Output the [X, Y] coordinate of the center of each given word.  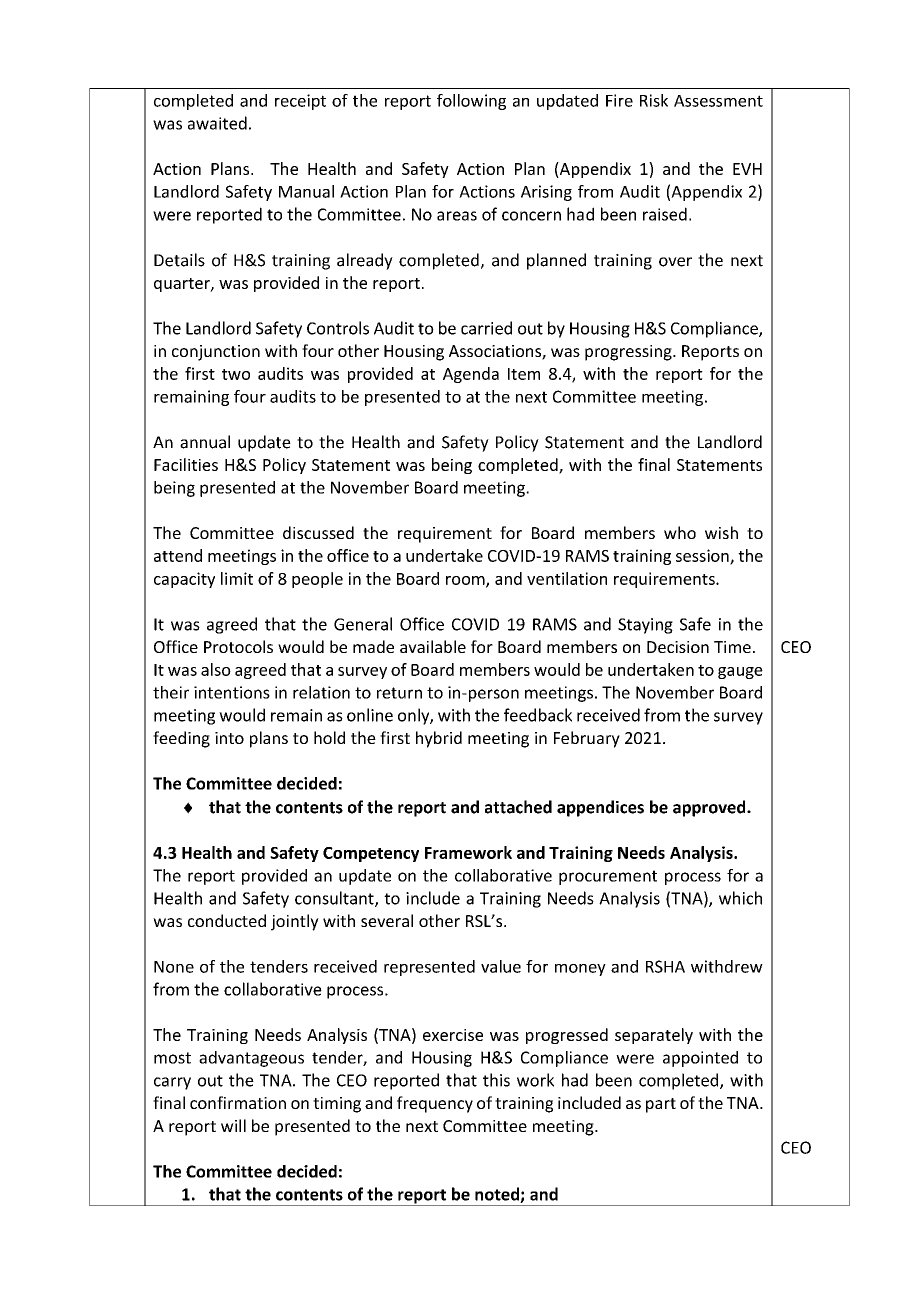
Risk [654, 100]
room [466, 581]
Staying [645, 626]
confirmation [238, 1102]
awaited [217, 123]
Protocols [238, 646]
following [471, 102]
